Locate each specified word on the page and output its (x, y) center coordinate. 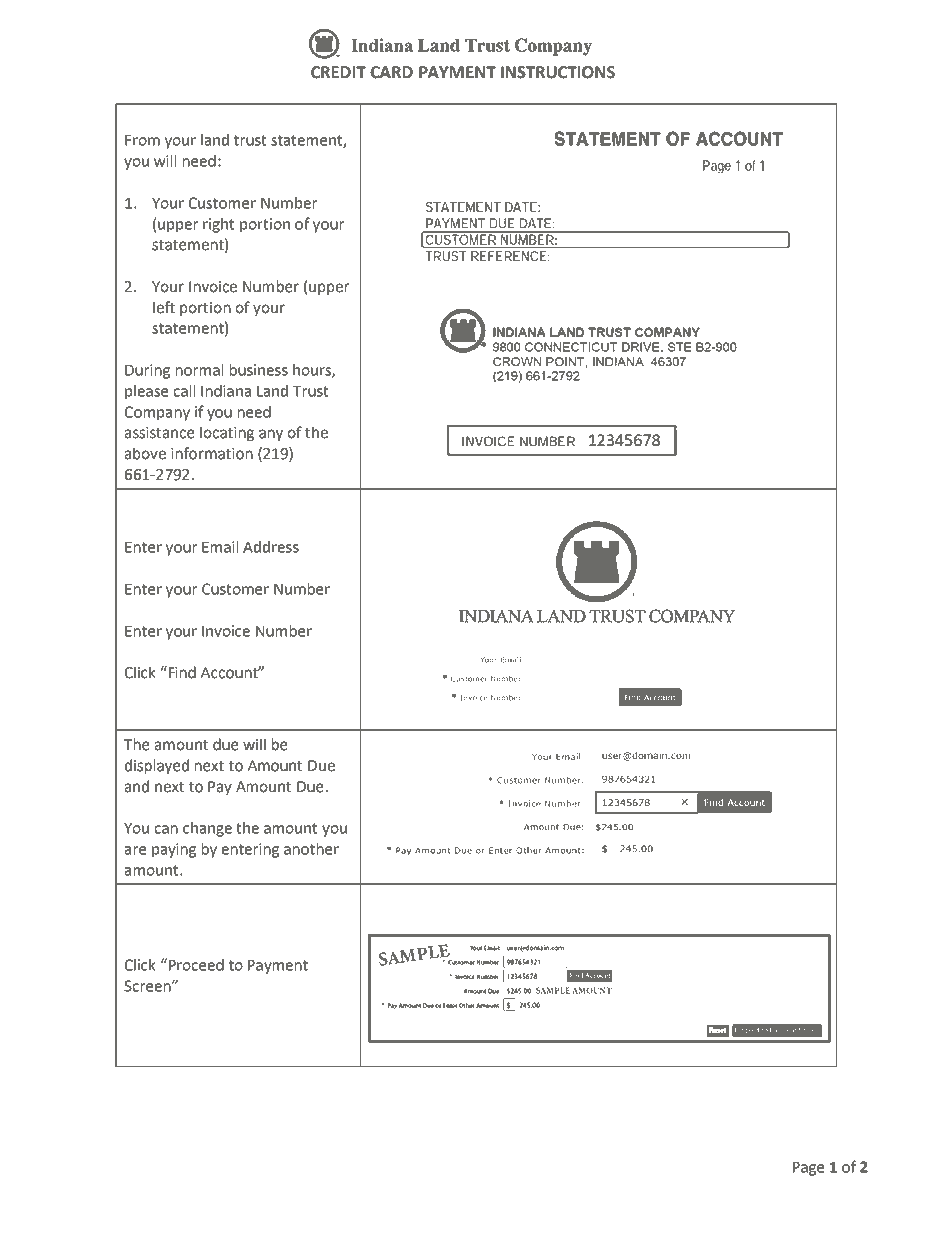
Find (181, 672)
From (142, 140)
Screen (148, 986)
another (311, 849)
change (207, 829)
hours (313, 371)
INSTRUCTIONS (558, 72)
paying (174, 850)
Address (271, 547)
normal (199, 370)
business (259, 370)
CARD (391, 72)
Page (808, 1169)
